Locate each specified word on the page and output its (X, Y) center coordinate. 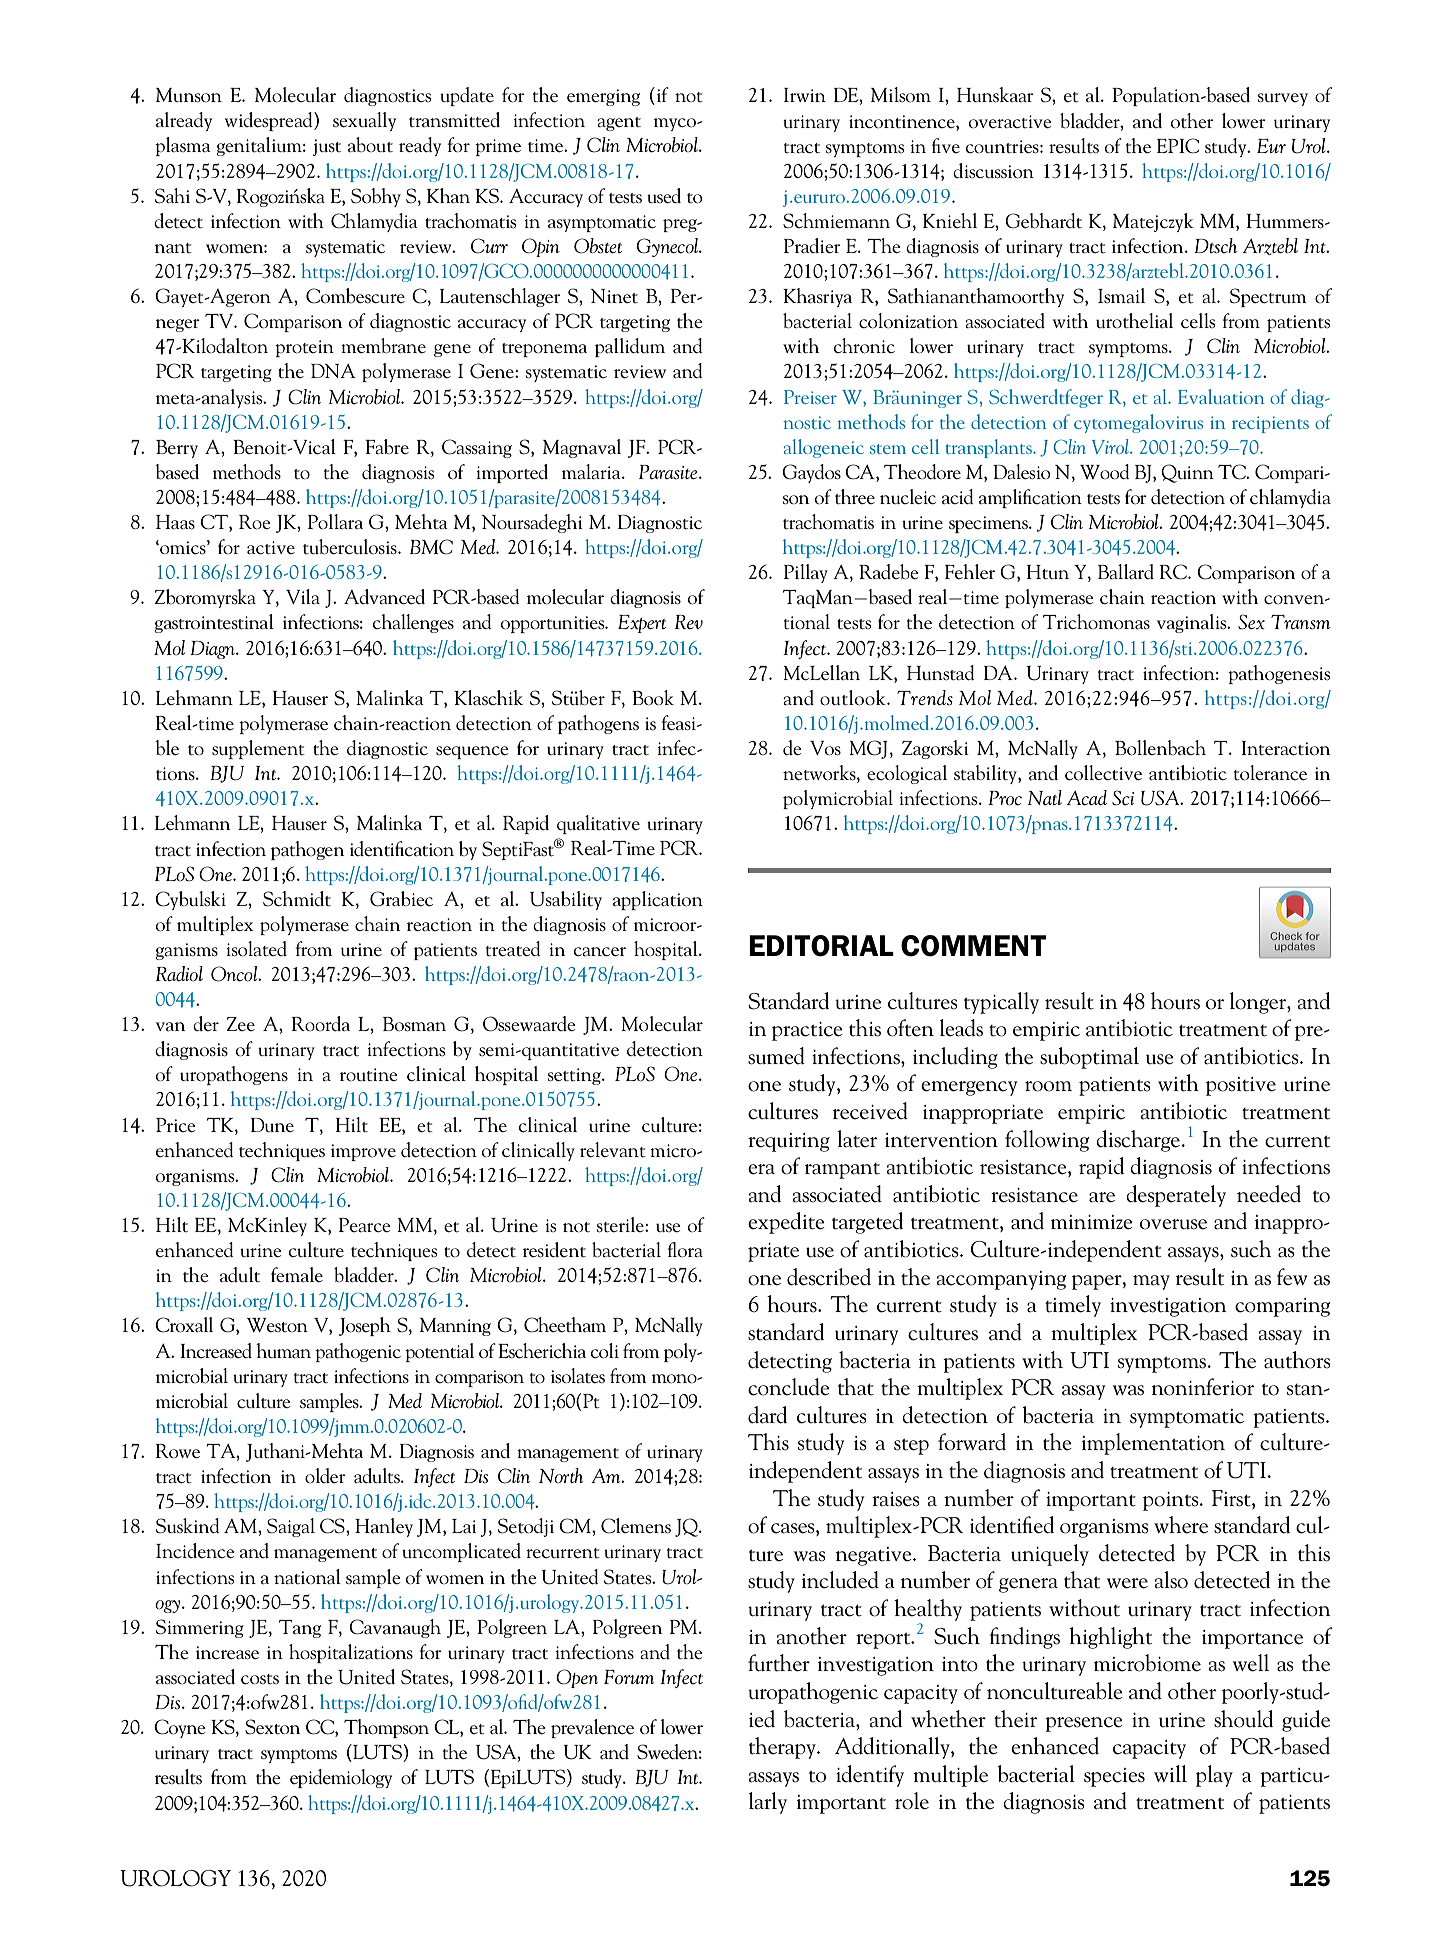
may (1151, 1282)
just (327, 147)
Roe (255, 522)
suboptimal (1089, 1058)
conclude (789, 1387)
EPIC (1178, 146)
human (283, 1351)
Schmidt (297, 899)
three (855, 497)
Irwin (805, 95)
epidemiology (341, 1778)
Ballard (1126, 572)
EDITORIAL (821, 946)
